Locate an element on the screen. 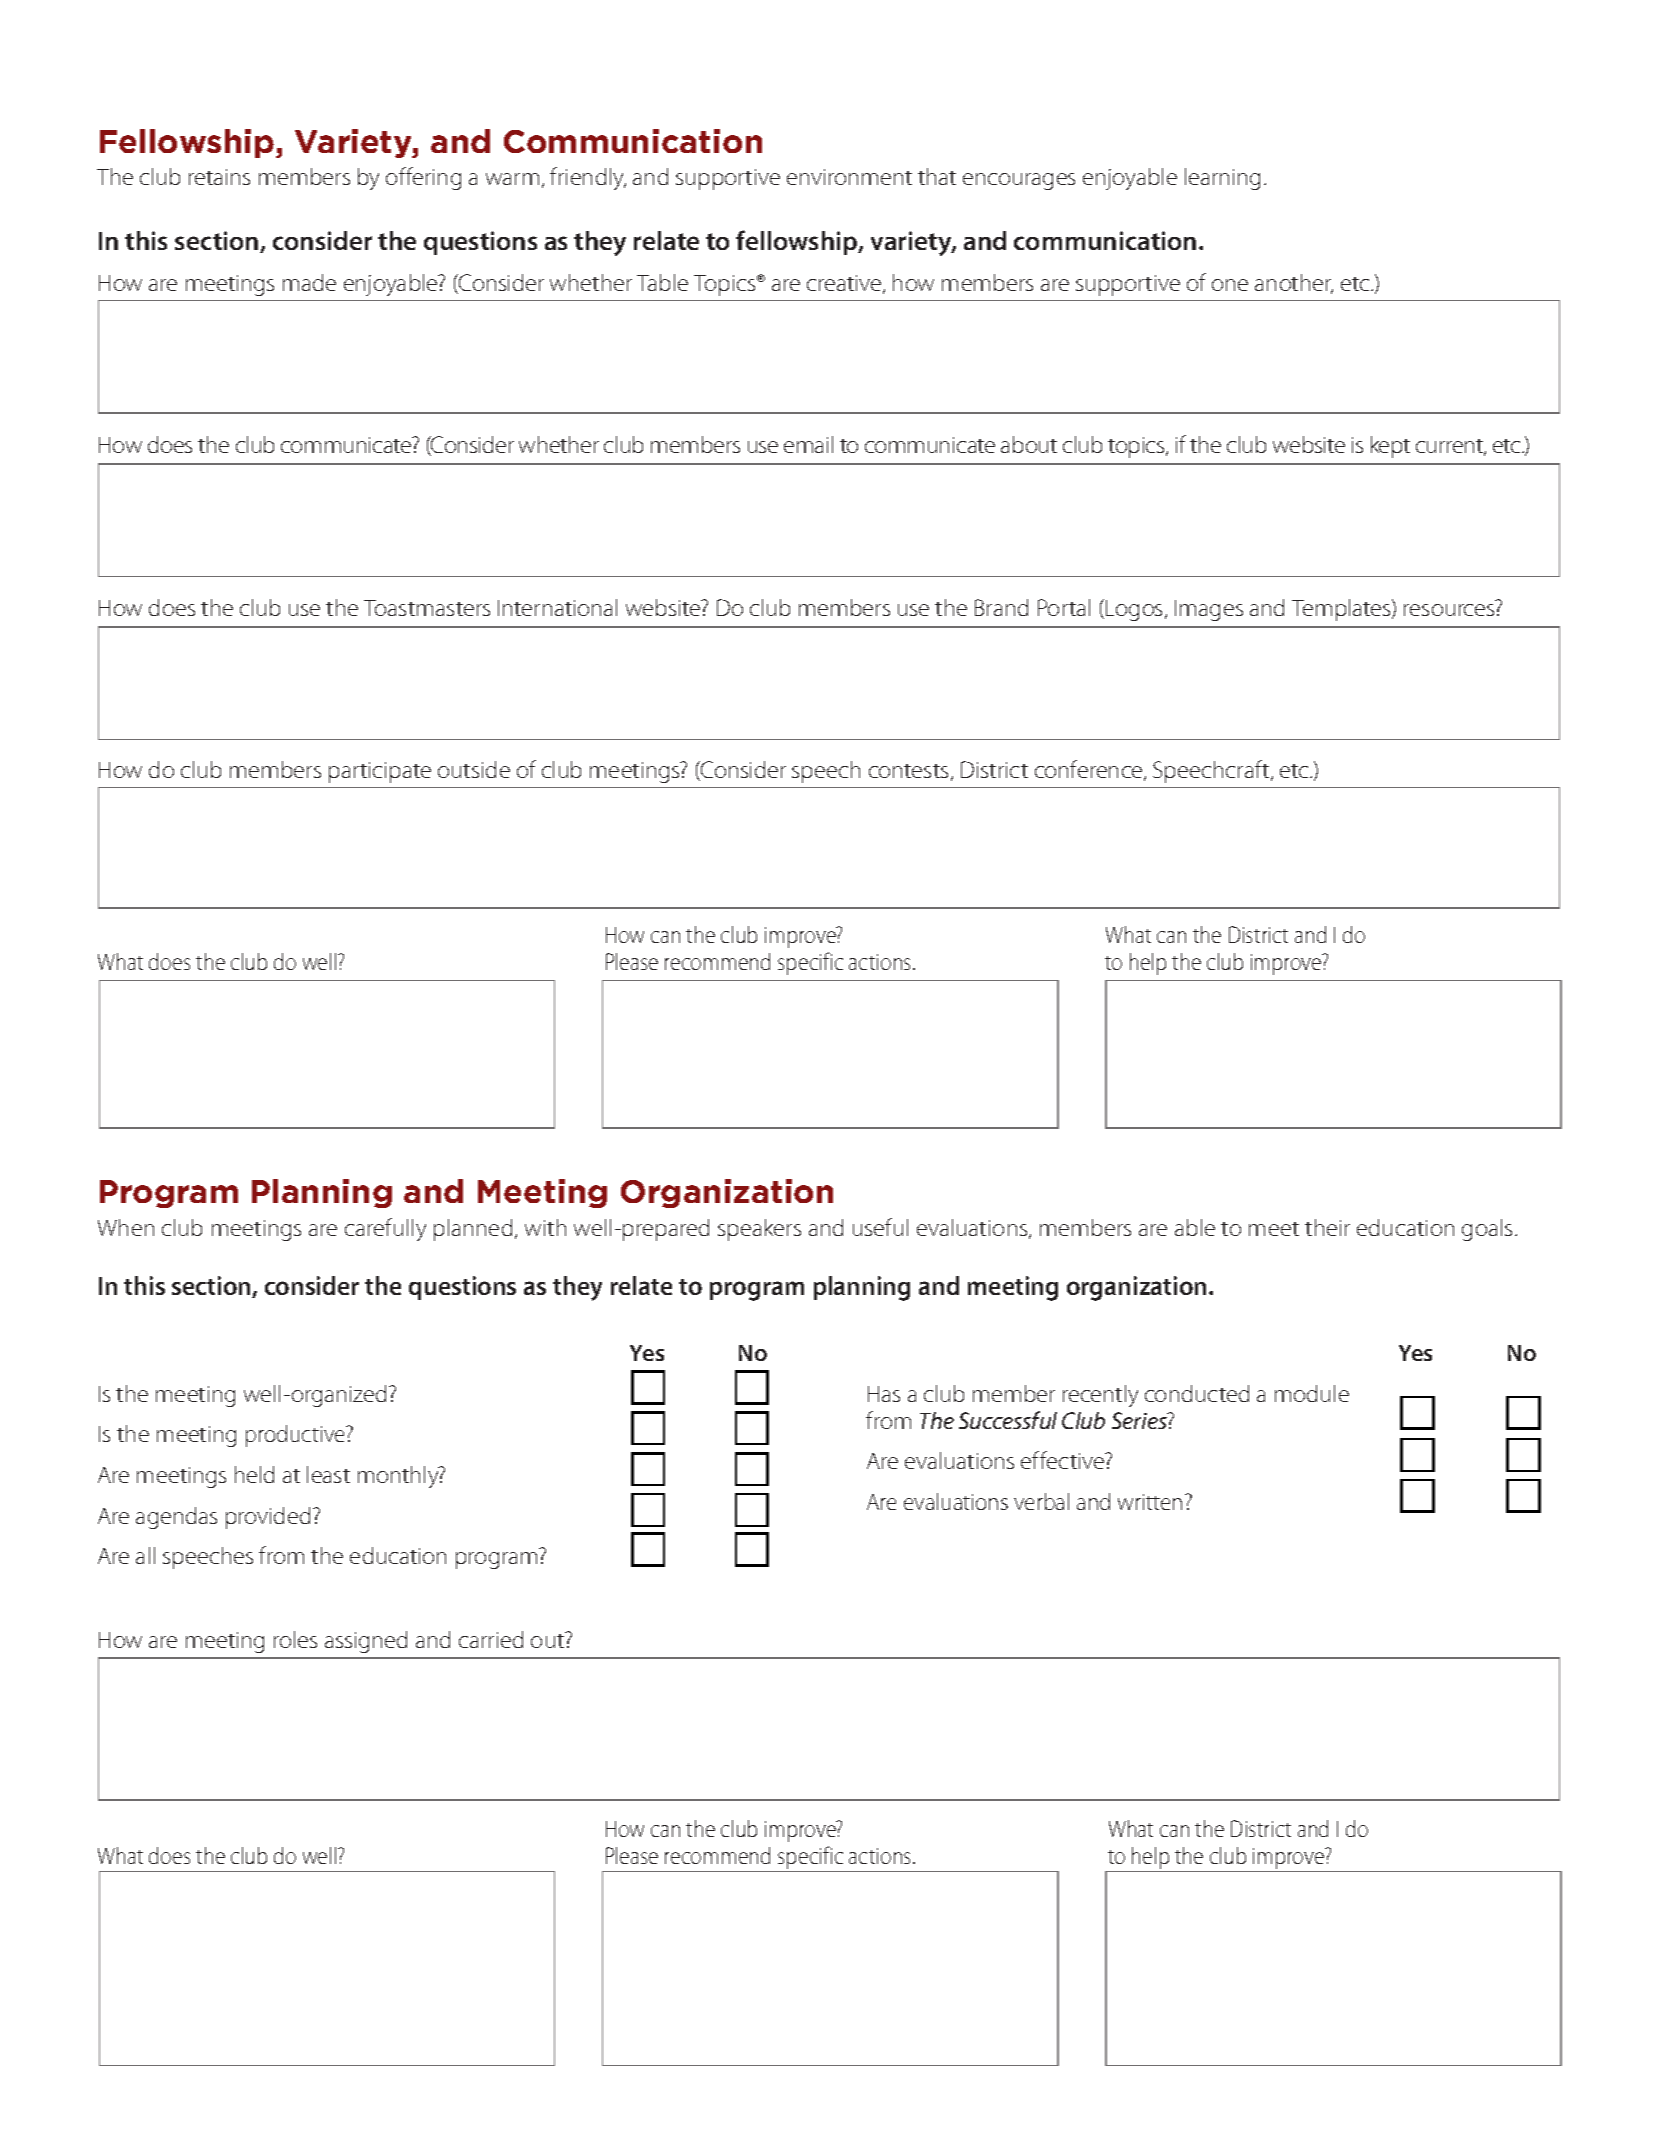 This screenshot has width=1658, height=2145. retains is located at coordinates (219, 177).
